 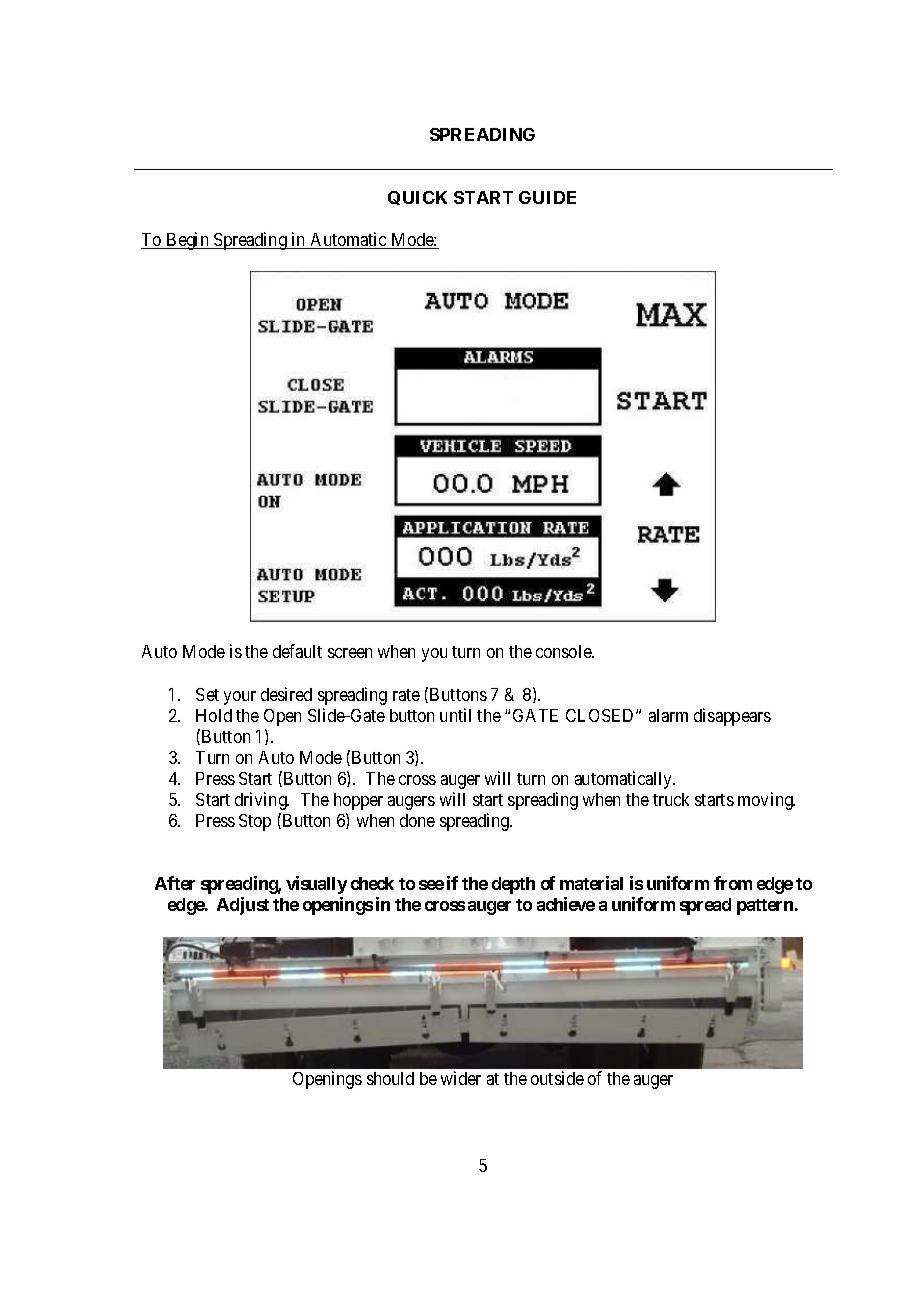 I want to click on Begin, so click(x=187, y=241).
